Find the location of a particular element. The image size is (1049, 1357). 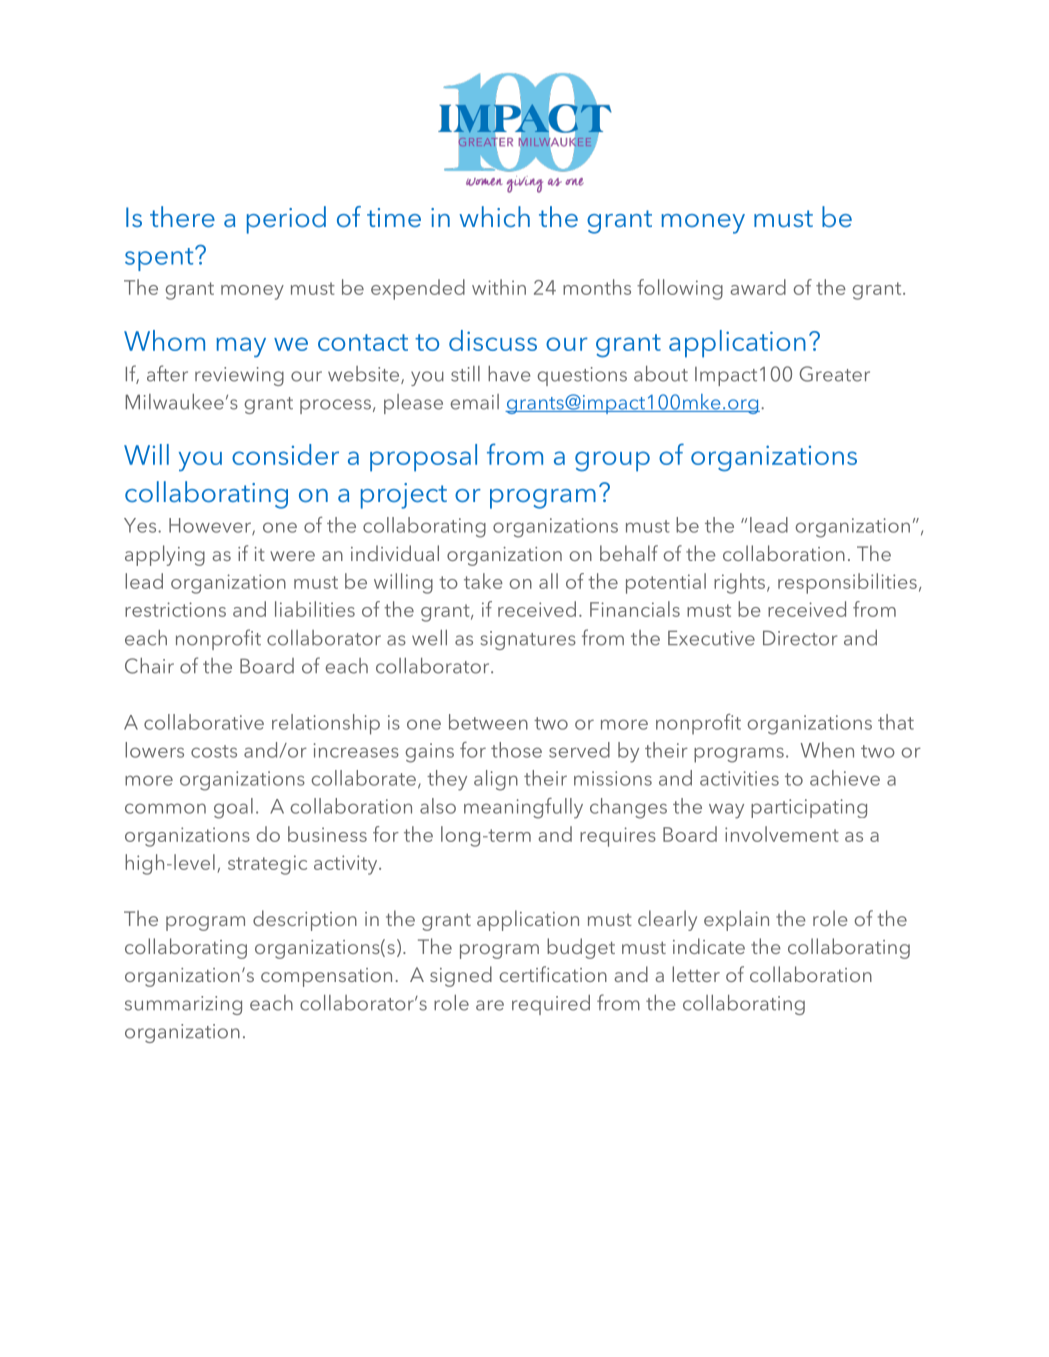

summarizing is located at coordinates (183, 1005).
